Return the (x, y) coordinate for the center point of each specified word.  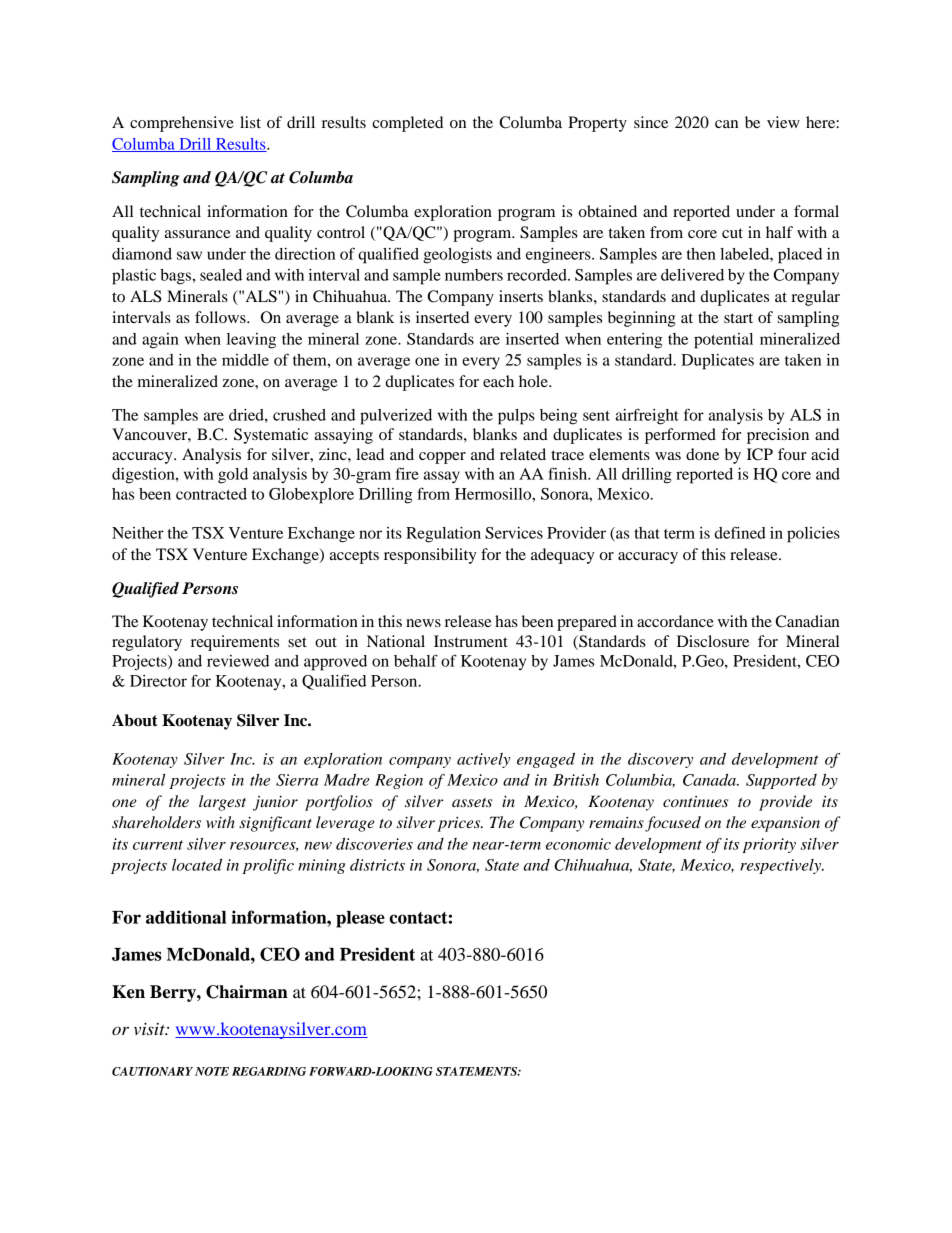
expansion (785, 824)
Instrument (471, 641)
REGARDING (269, 1071)
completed (407, 124)
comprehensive (182, 124)
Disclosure (713, 641)
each (498, 381)
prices (460, 824)
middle (245, 360)
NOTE (212, 1071)
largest (222, 803)
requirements (235, 643)
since (651, 122)
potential (723, 341)
